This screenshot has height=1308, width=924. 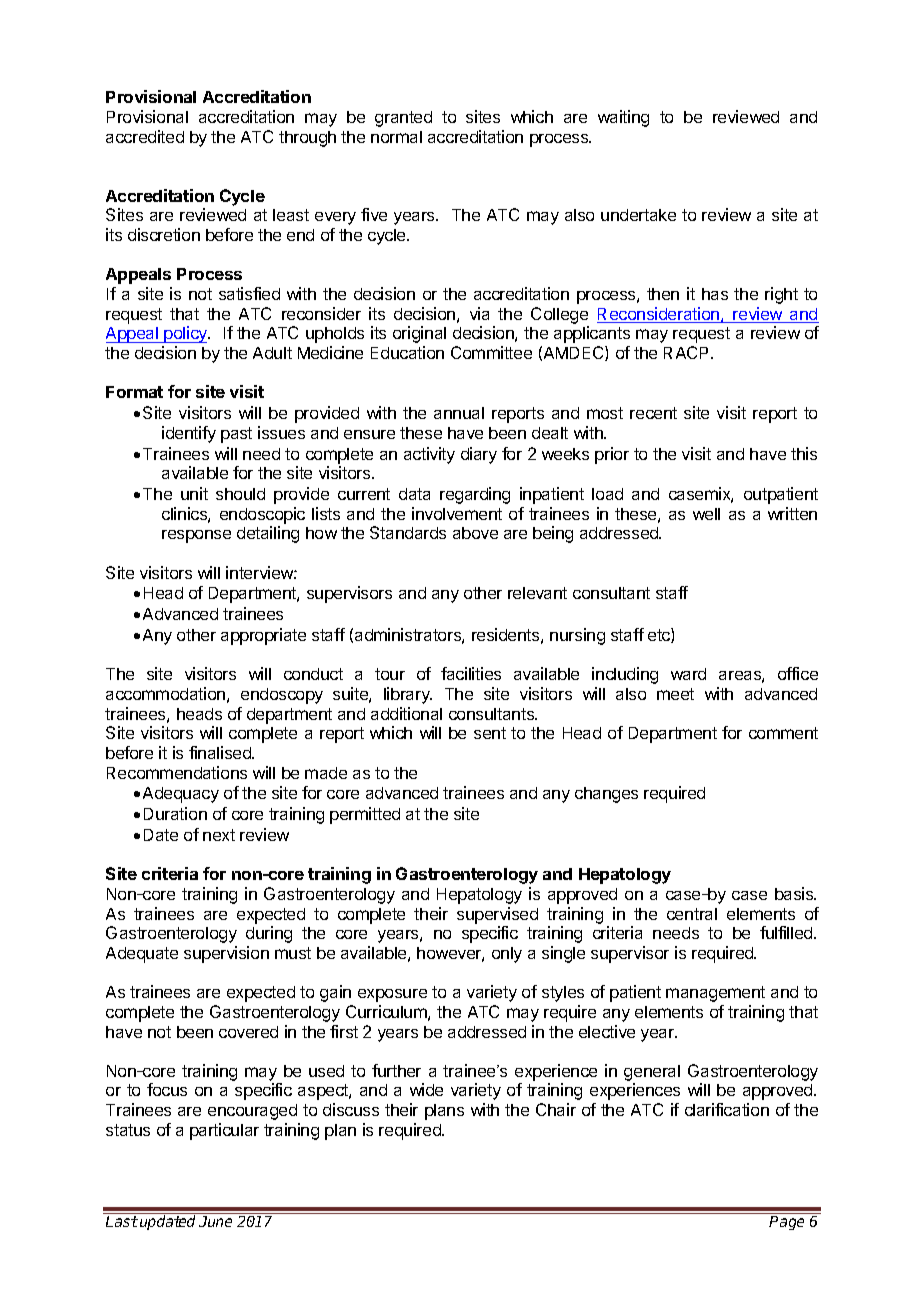 What do you see at coordinates (177, 772) in the screenshot?
I see `Recommendations` at bounding box center [177, 772].
